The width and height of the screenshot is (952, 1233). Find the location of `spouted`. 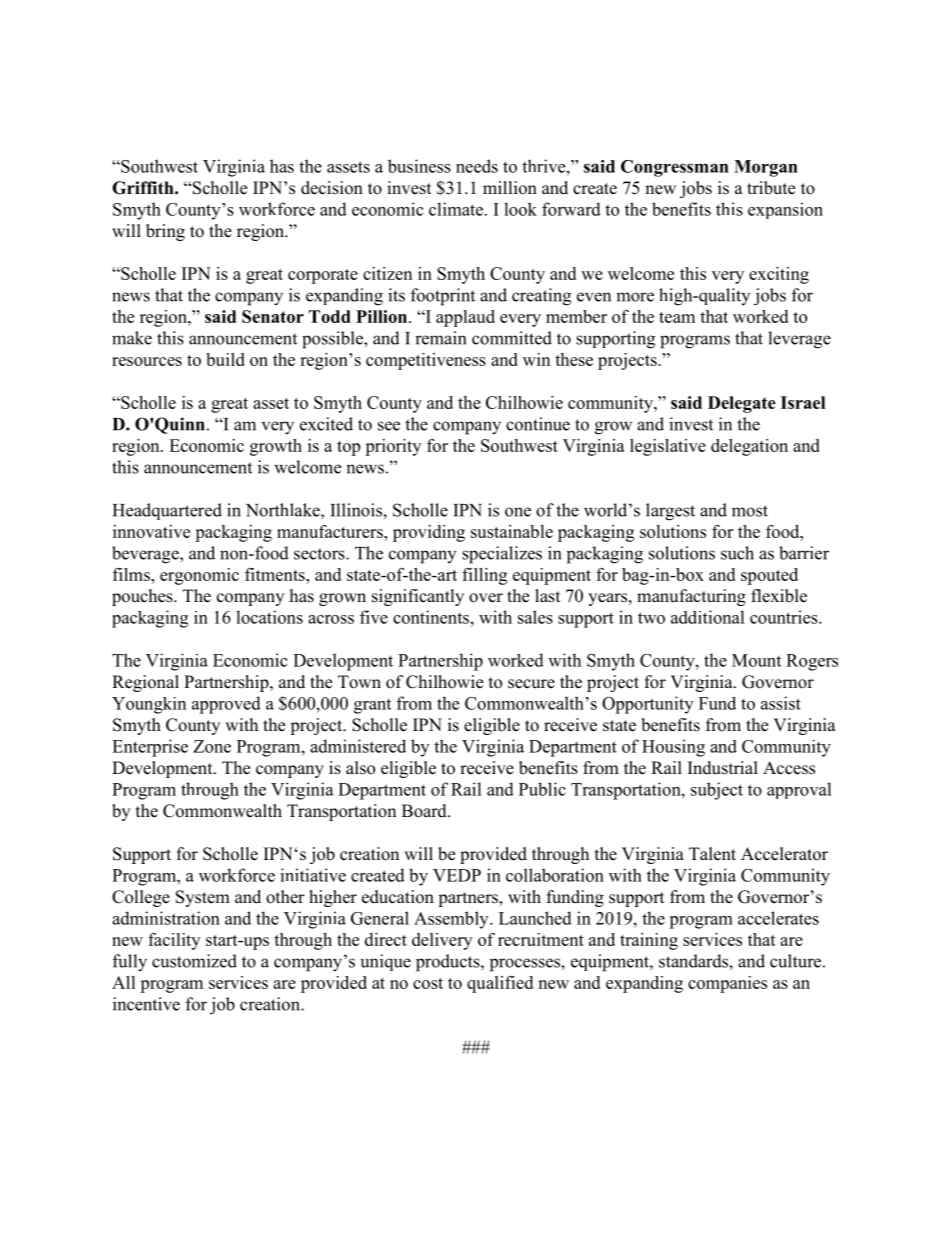

spouted is located at coordinates (769, 576).
